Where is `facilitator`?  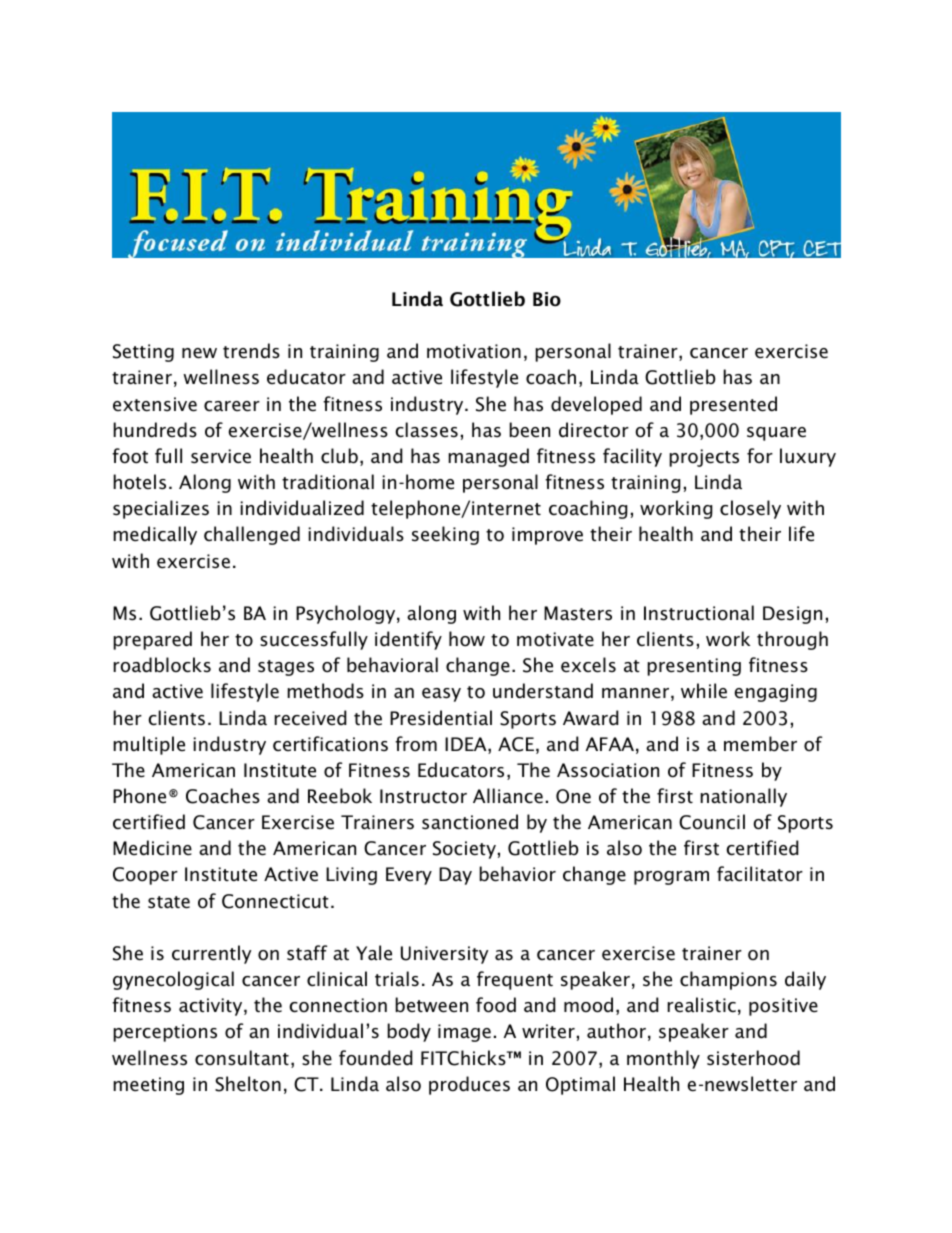
facilitator is located at coordinates (760, 874).
